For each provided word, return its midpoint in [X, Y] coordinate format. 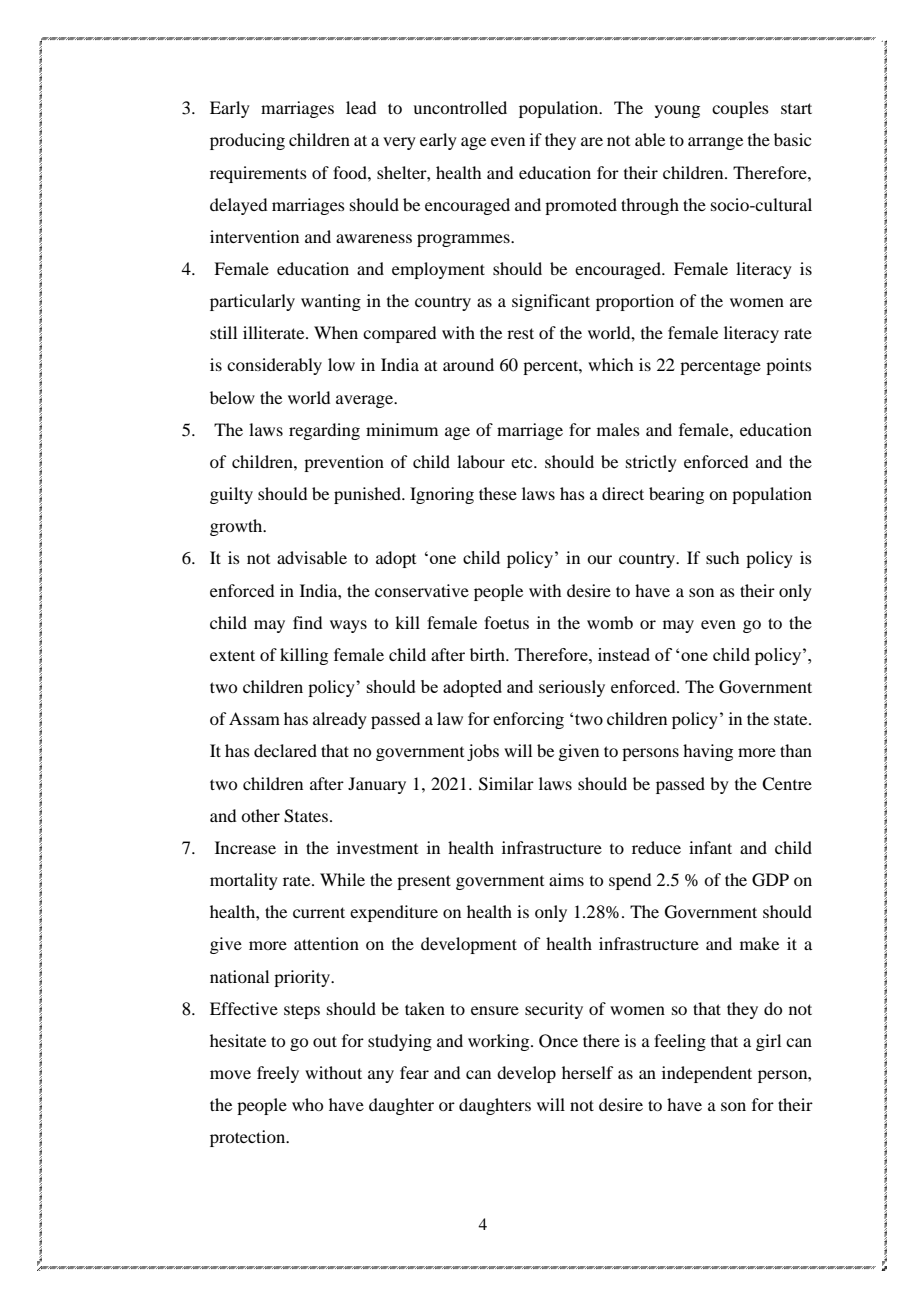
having [708, 752]
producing [247, 141]
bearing [676, 495]
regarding [324, 431]
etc [523, 462]
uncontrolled [460, 107]
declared [285, 750]
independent [707, 1074]
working [500, 1042]
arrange [715, 143]
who [307, 1104]
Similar [506, 784]
